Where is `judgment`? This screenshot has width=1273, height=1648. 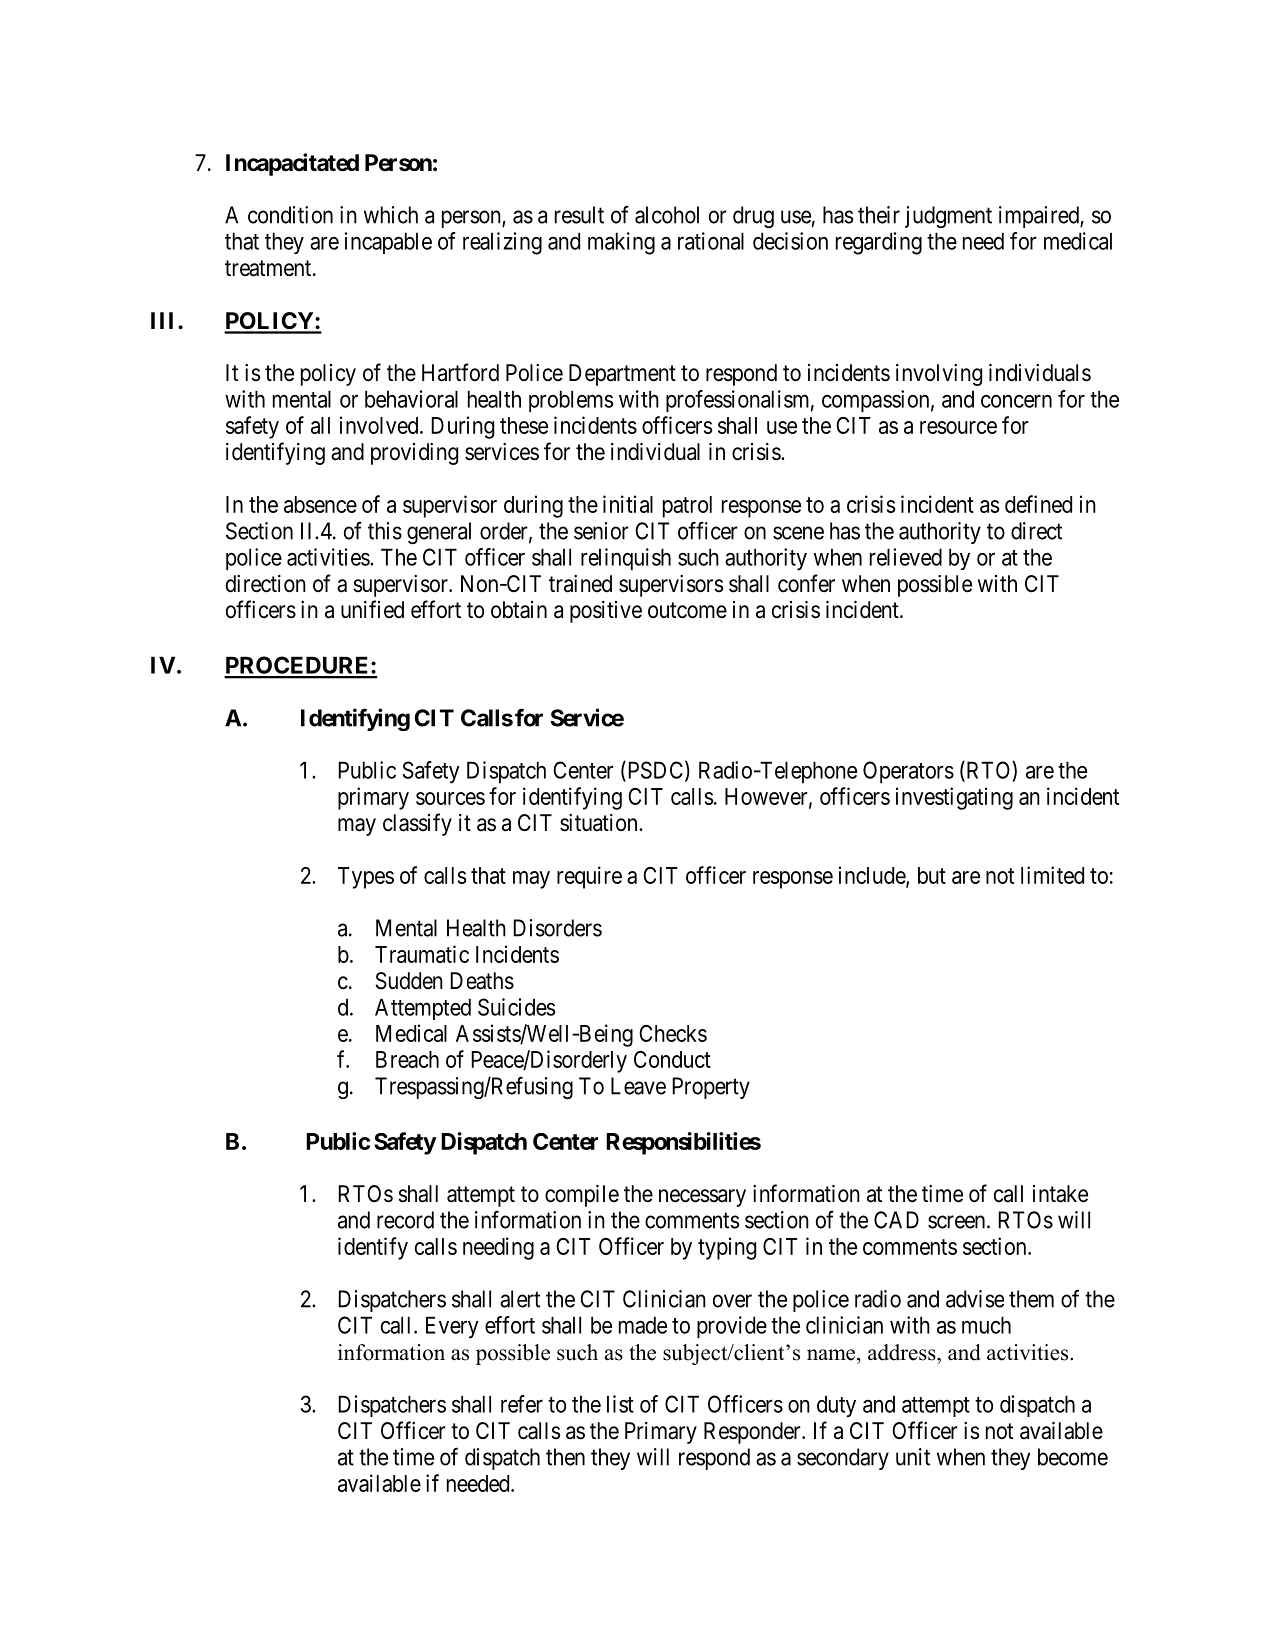 judgment is located at coordinates (948, 217).
